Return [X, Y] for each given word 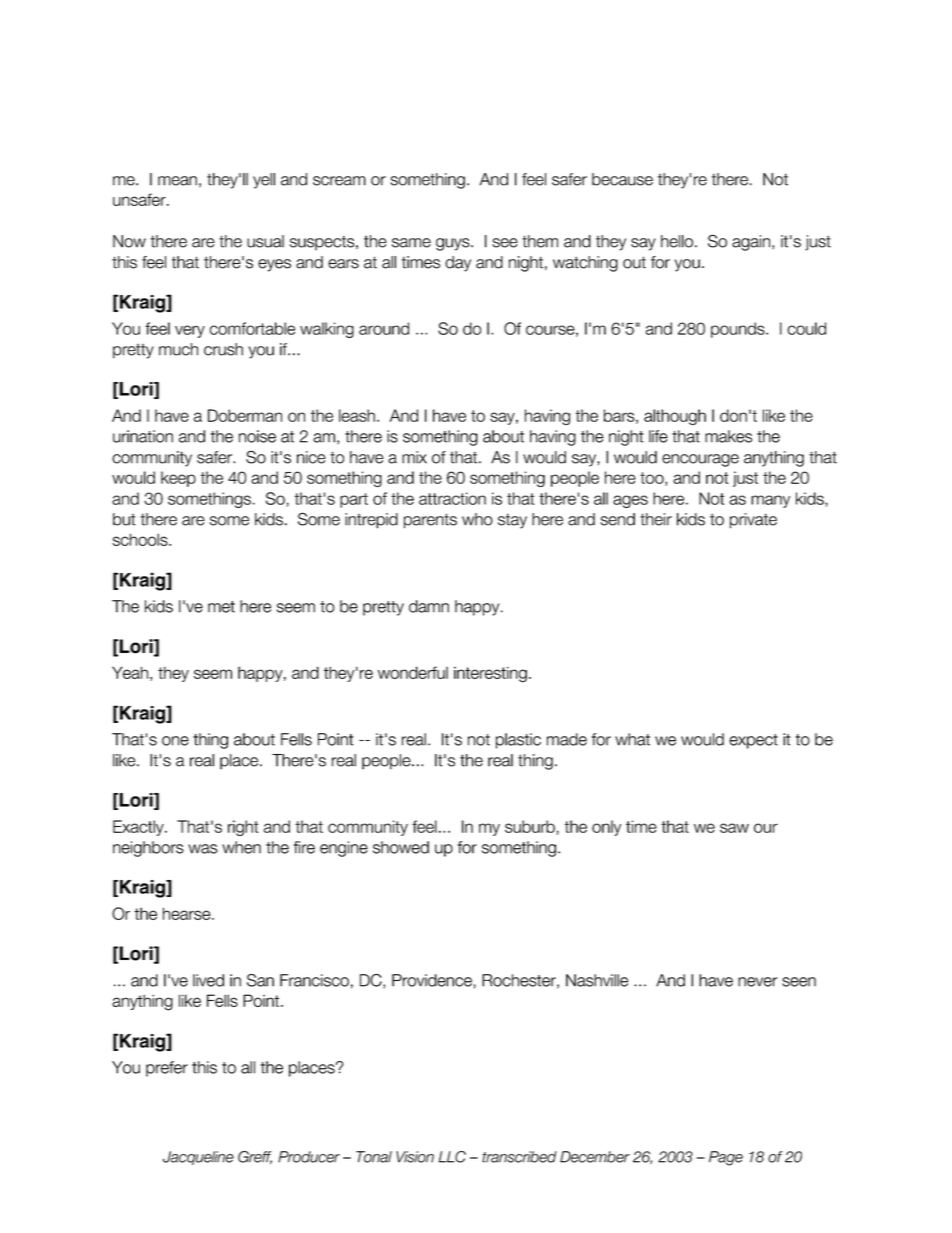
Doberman [245, 415]
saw [734, 828]
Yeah [130, 672]
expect [753, 741]
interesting [490, 674]
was [203, 849]
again [751, 243]
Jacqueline [198, 1158]
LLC [452, 1157]
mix [414, 457]
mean [177, 181]
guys [454, 244]
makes [728, 436]
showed [401, 847]
